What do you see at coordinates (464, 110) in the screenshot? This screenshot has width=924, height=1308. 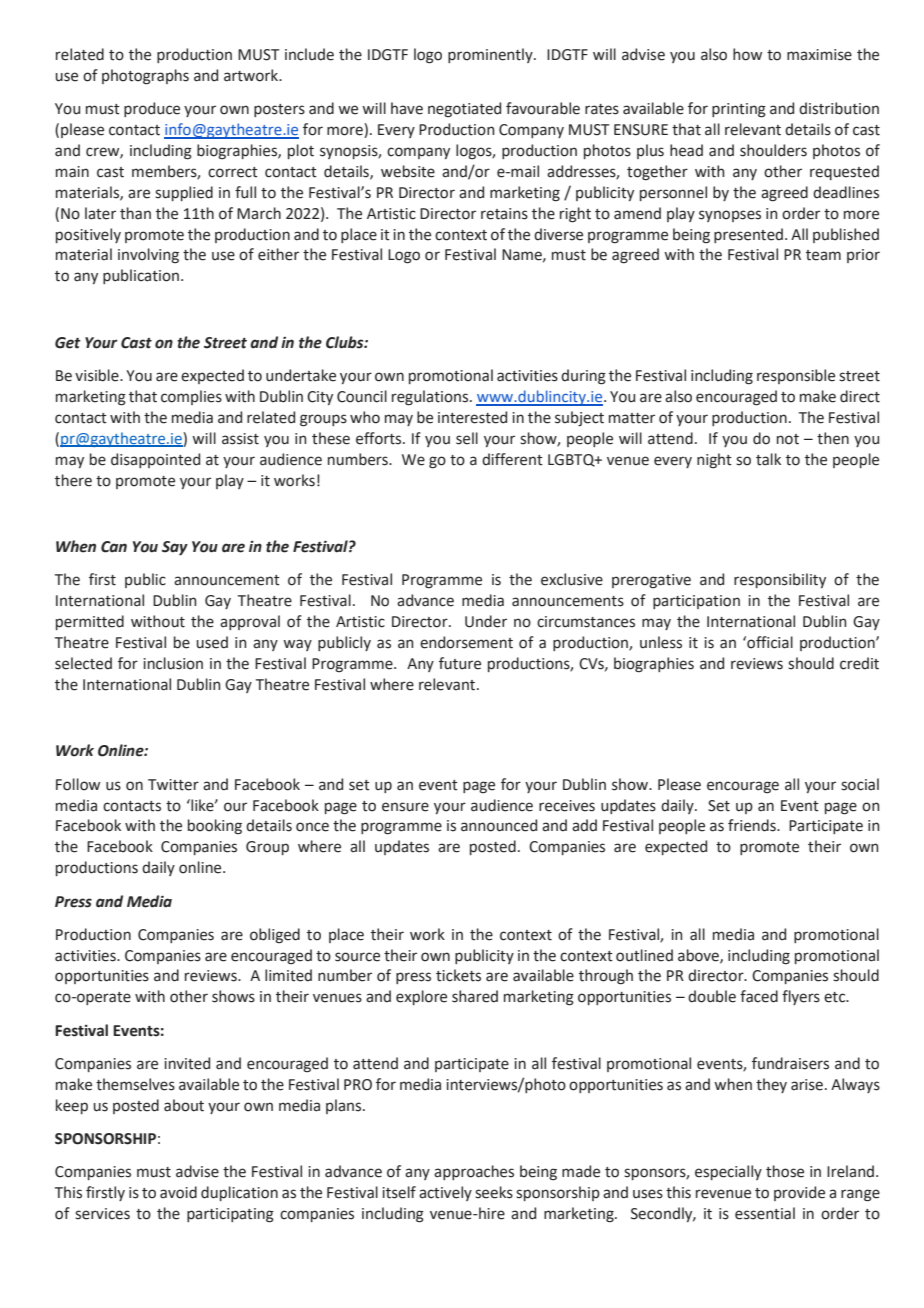 I see `negotiated` at bounding box center [464, 110].
